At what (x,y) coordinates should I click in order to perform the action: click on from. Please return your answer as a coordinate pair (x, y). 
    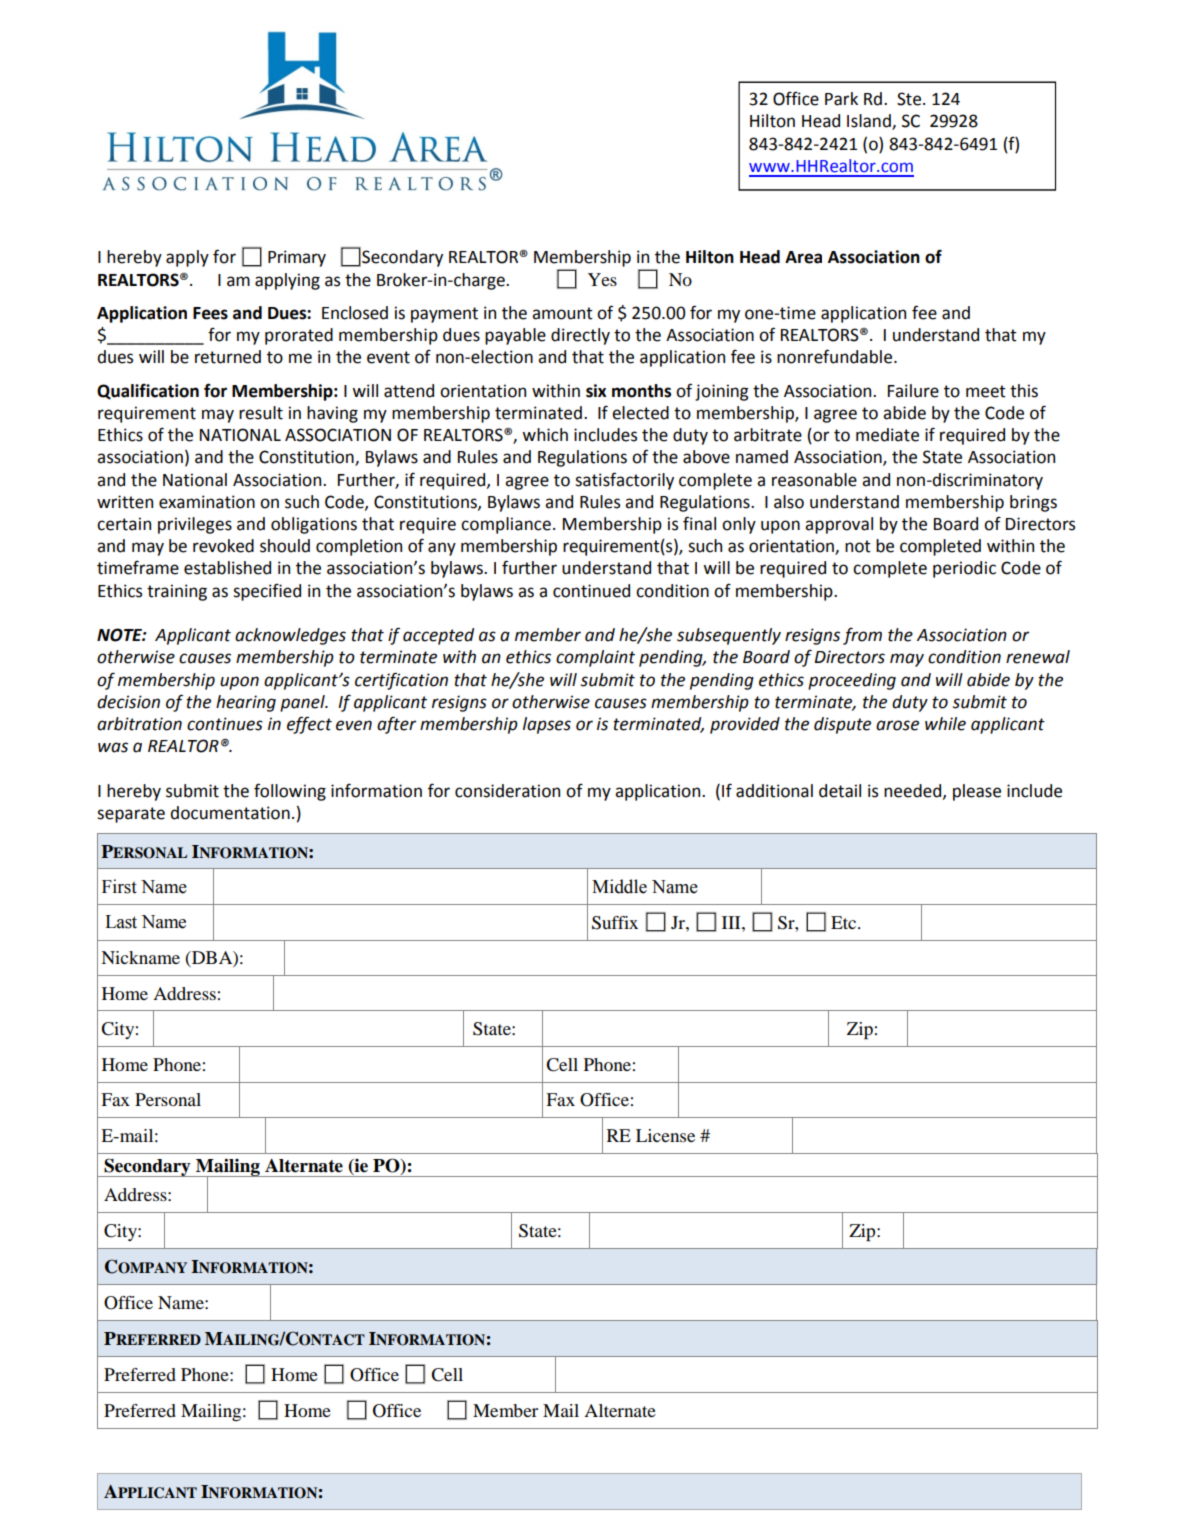
    Looking at the image, I should click on (862, 636).
